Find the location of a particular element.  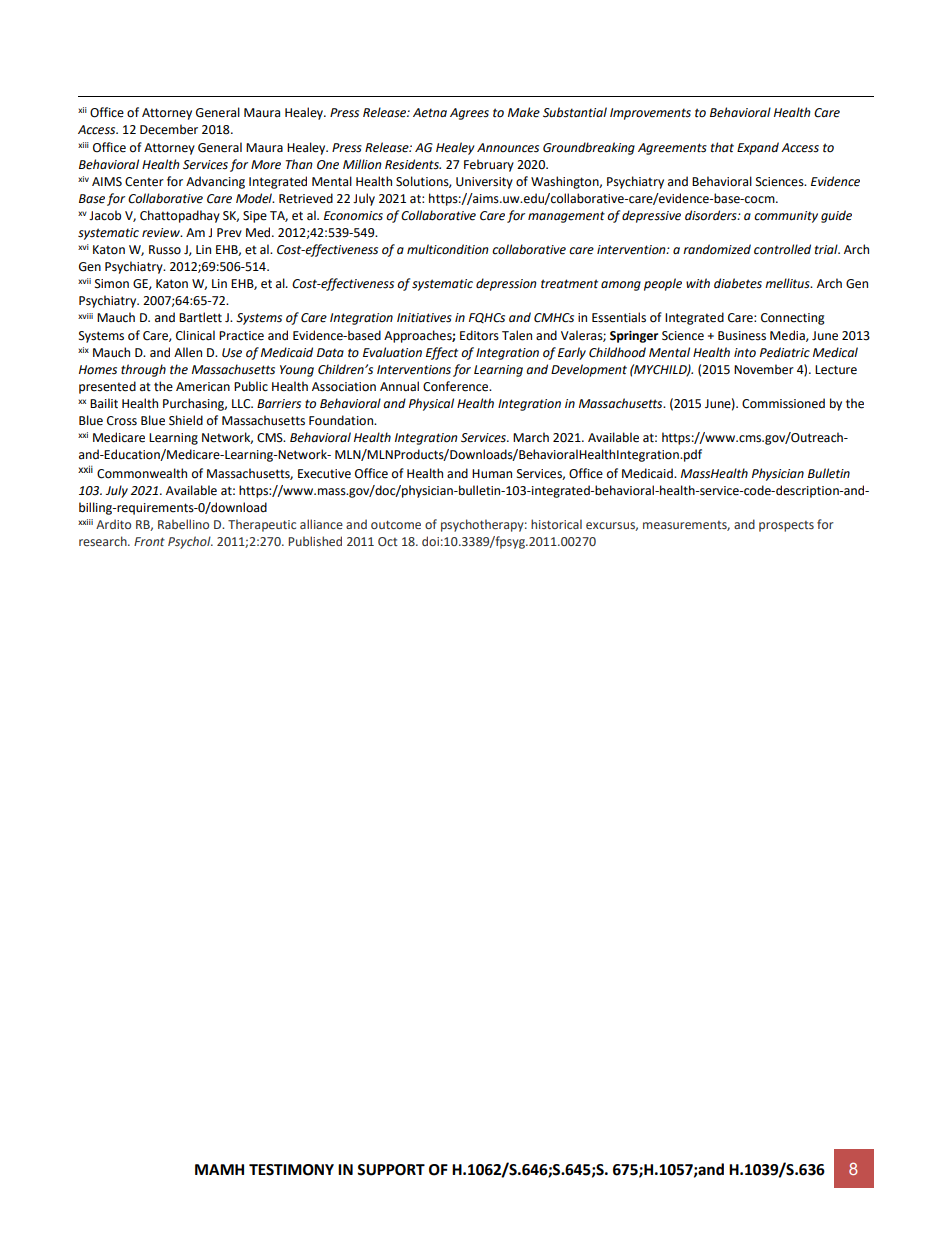

December is located at coordinates (169, 129).
